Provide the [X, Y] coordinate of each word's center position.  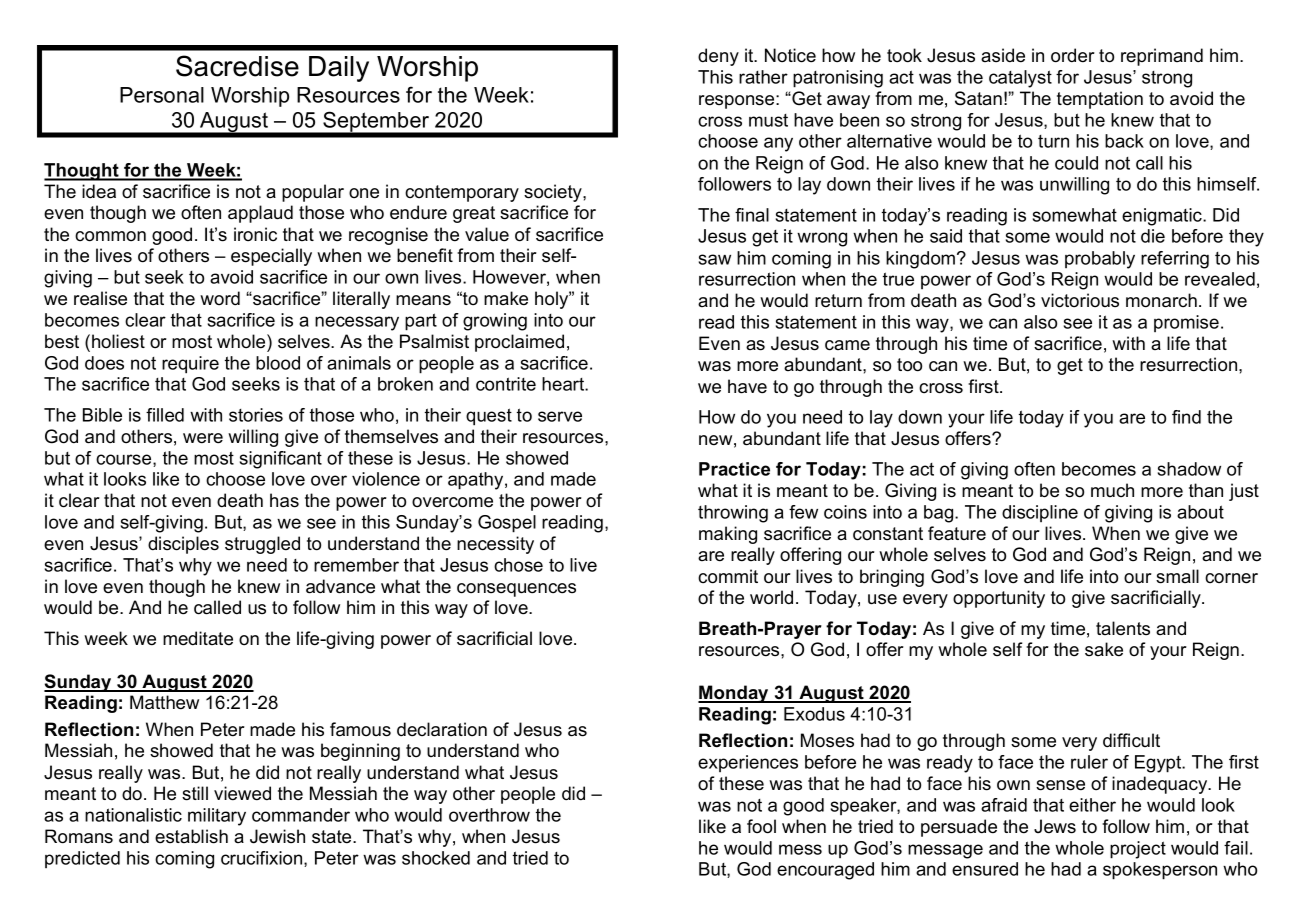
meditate [198, 638]
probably [1100, 260]
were [203, 438]
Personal [162, 95]
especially [271, 257]
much [1112, 490]
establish [191, 836]
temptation [1100, 100]
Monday [734, 694]
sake [1104, 649]
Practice [734, 469]
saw [715, 259]
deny [718, 57]
